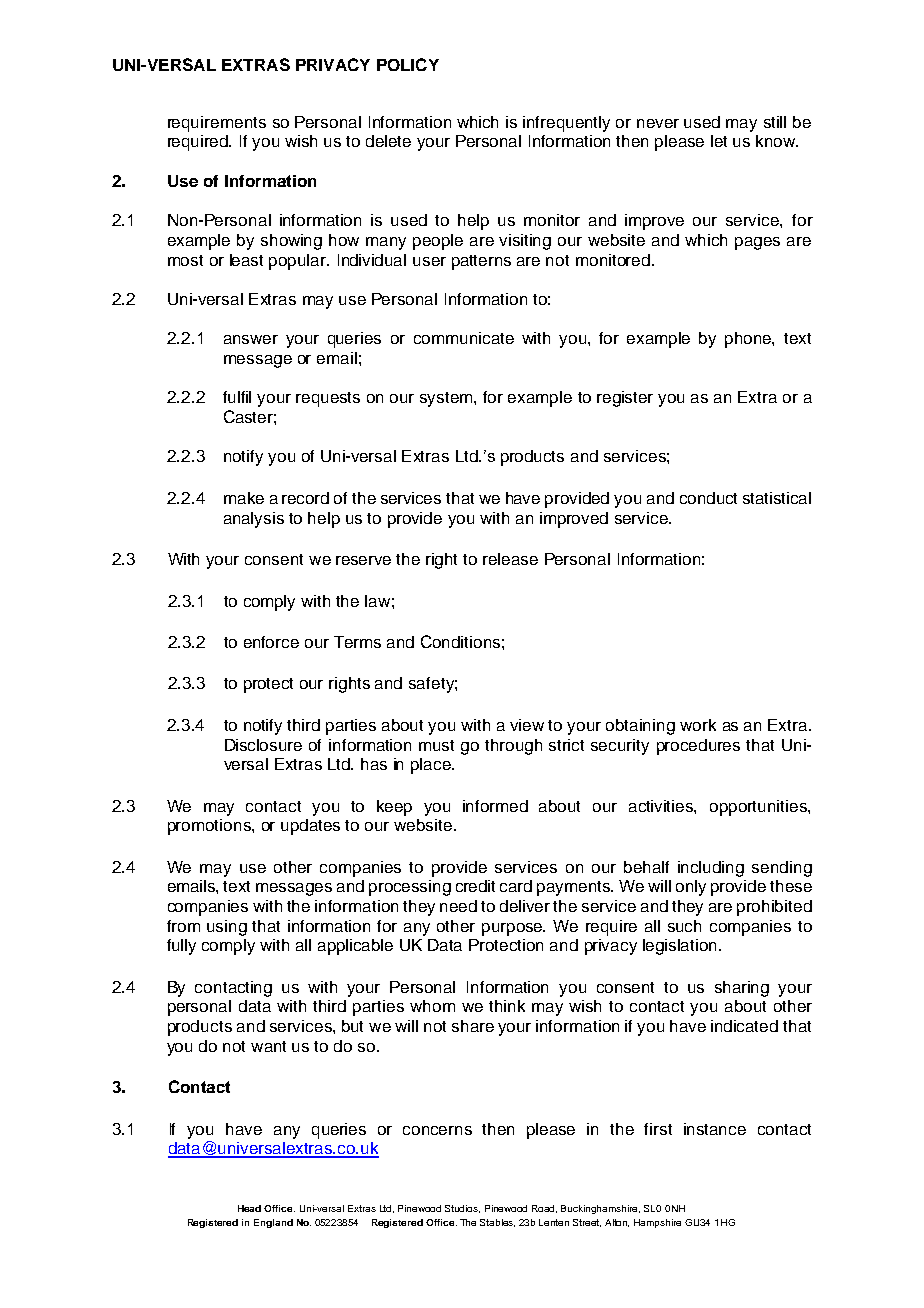 The height and width of the page is (1308, 924). I want to click on sharing, so click(742, 989).
